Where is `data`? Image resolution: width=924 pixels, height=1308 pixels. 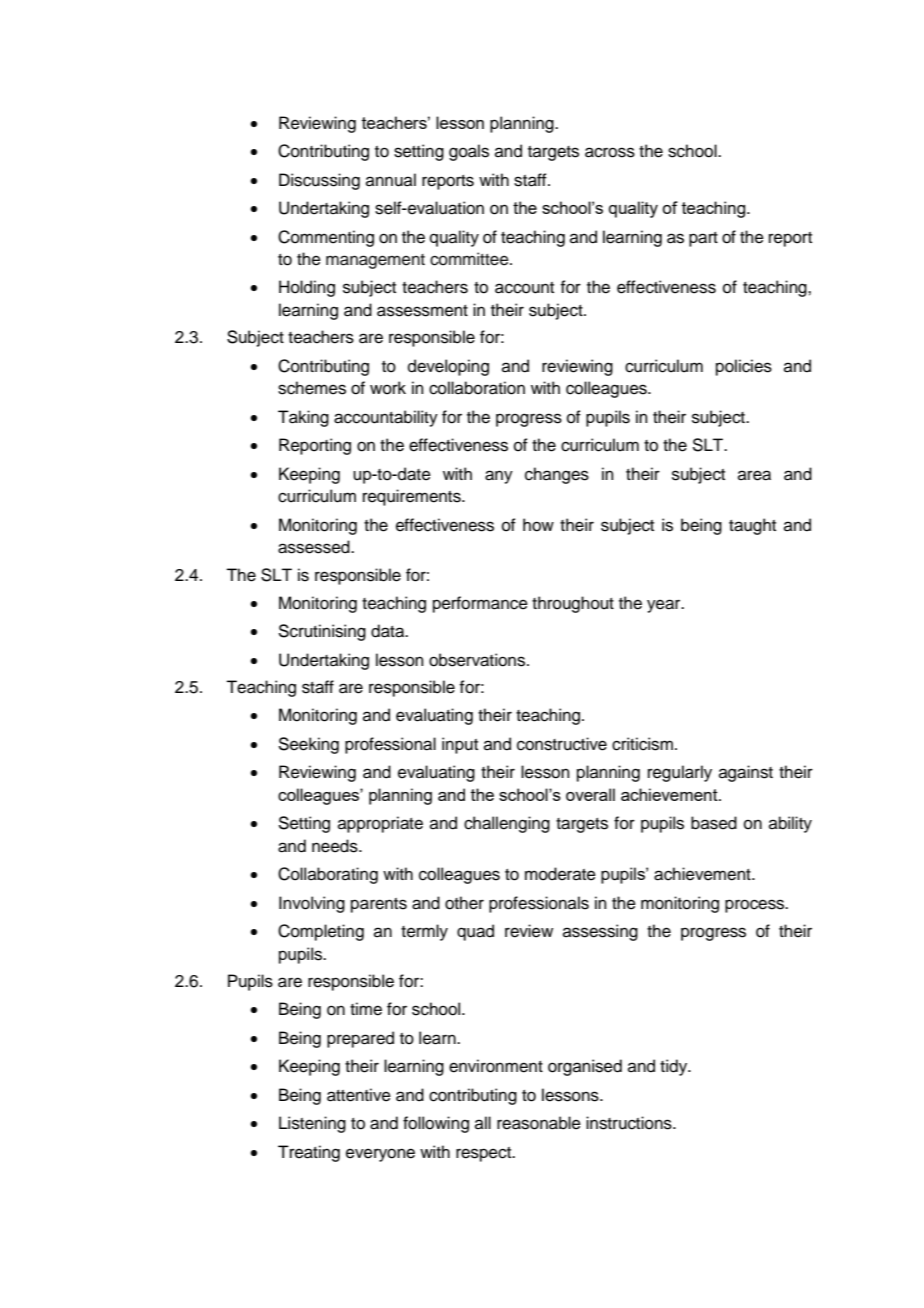
data is located at coordinates (389, 631).
